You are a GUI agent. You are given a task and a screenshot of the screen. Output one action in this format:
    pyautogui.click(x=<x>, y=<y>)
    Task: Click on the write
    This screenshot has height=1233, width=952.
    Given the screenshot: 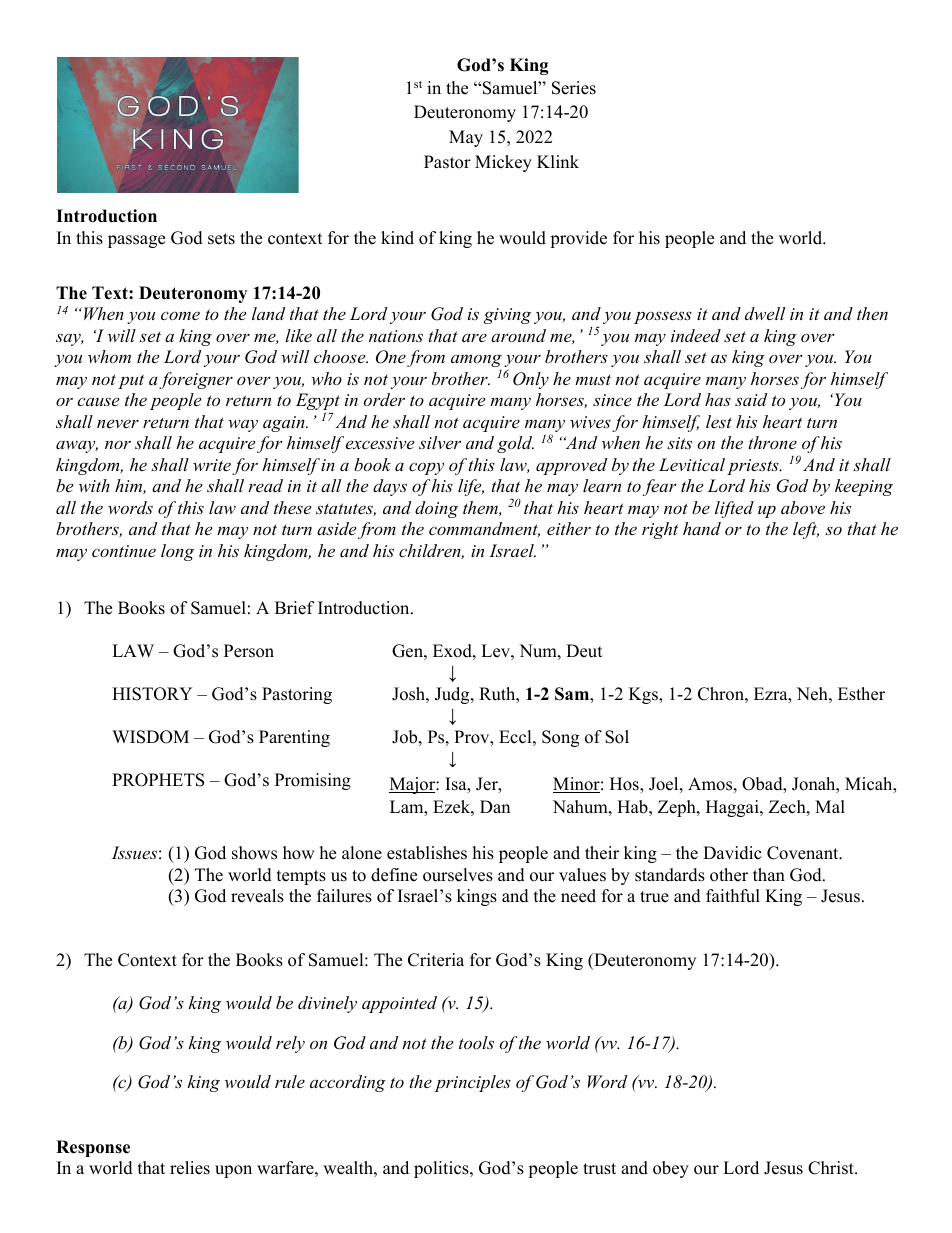 What is the action you would take?
    pyautogui.click(x=212, y=465)
